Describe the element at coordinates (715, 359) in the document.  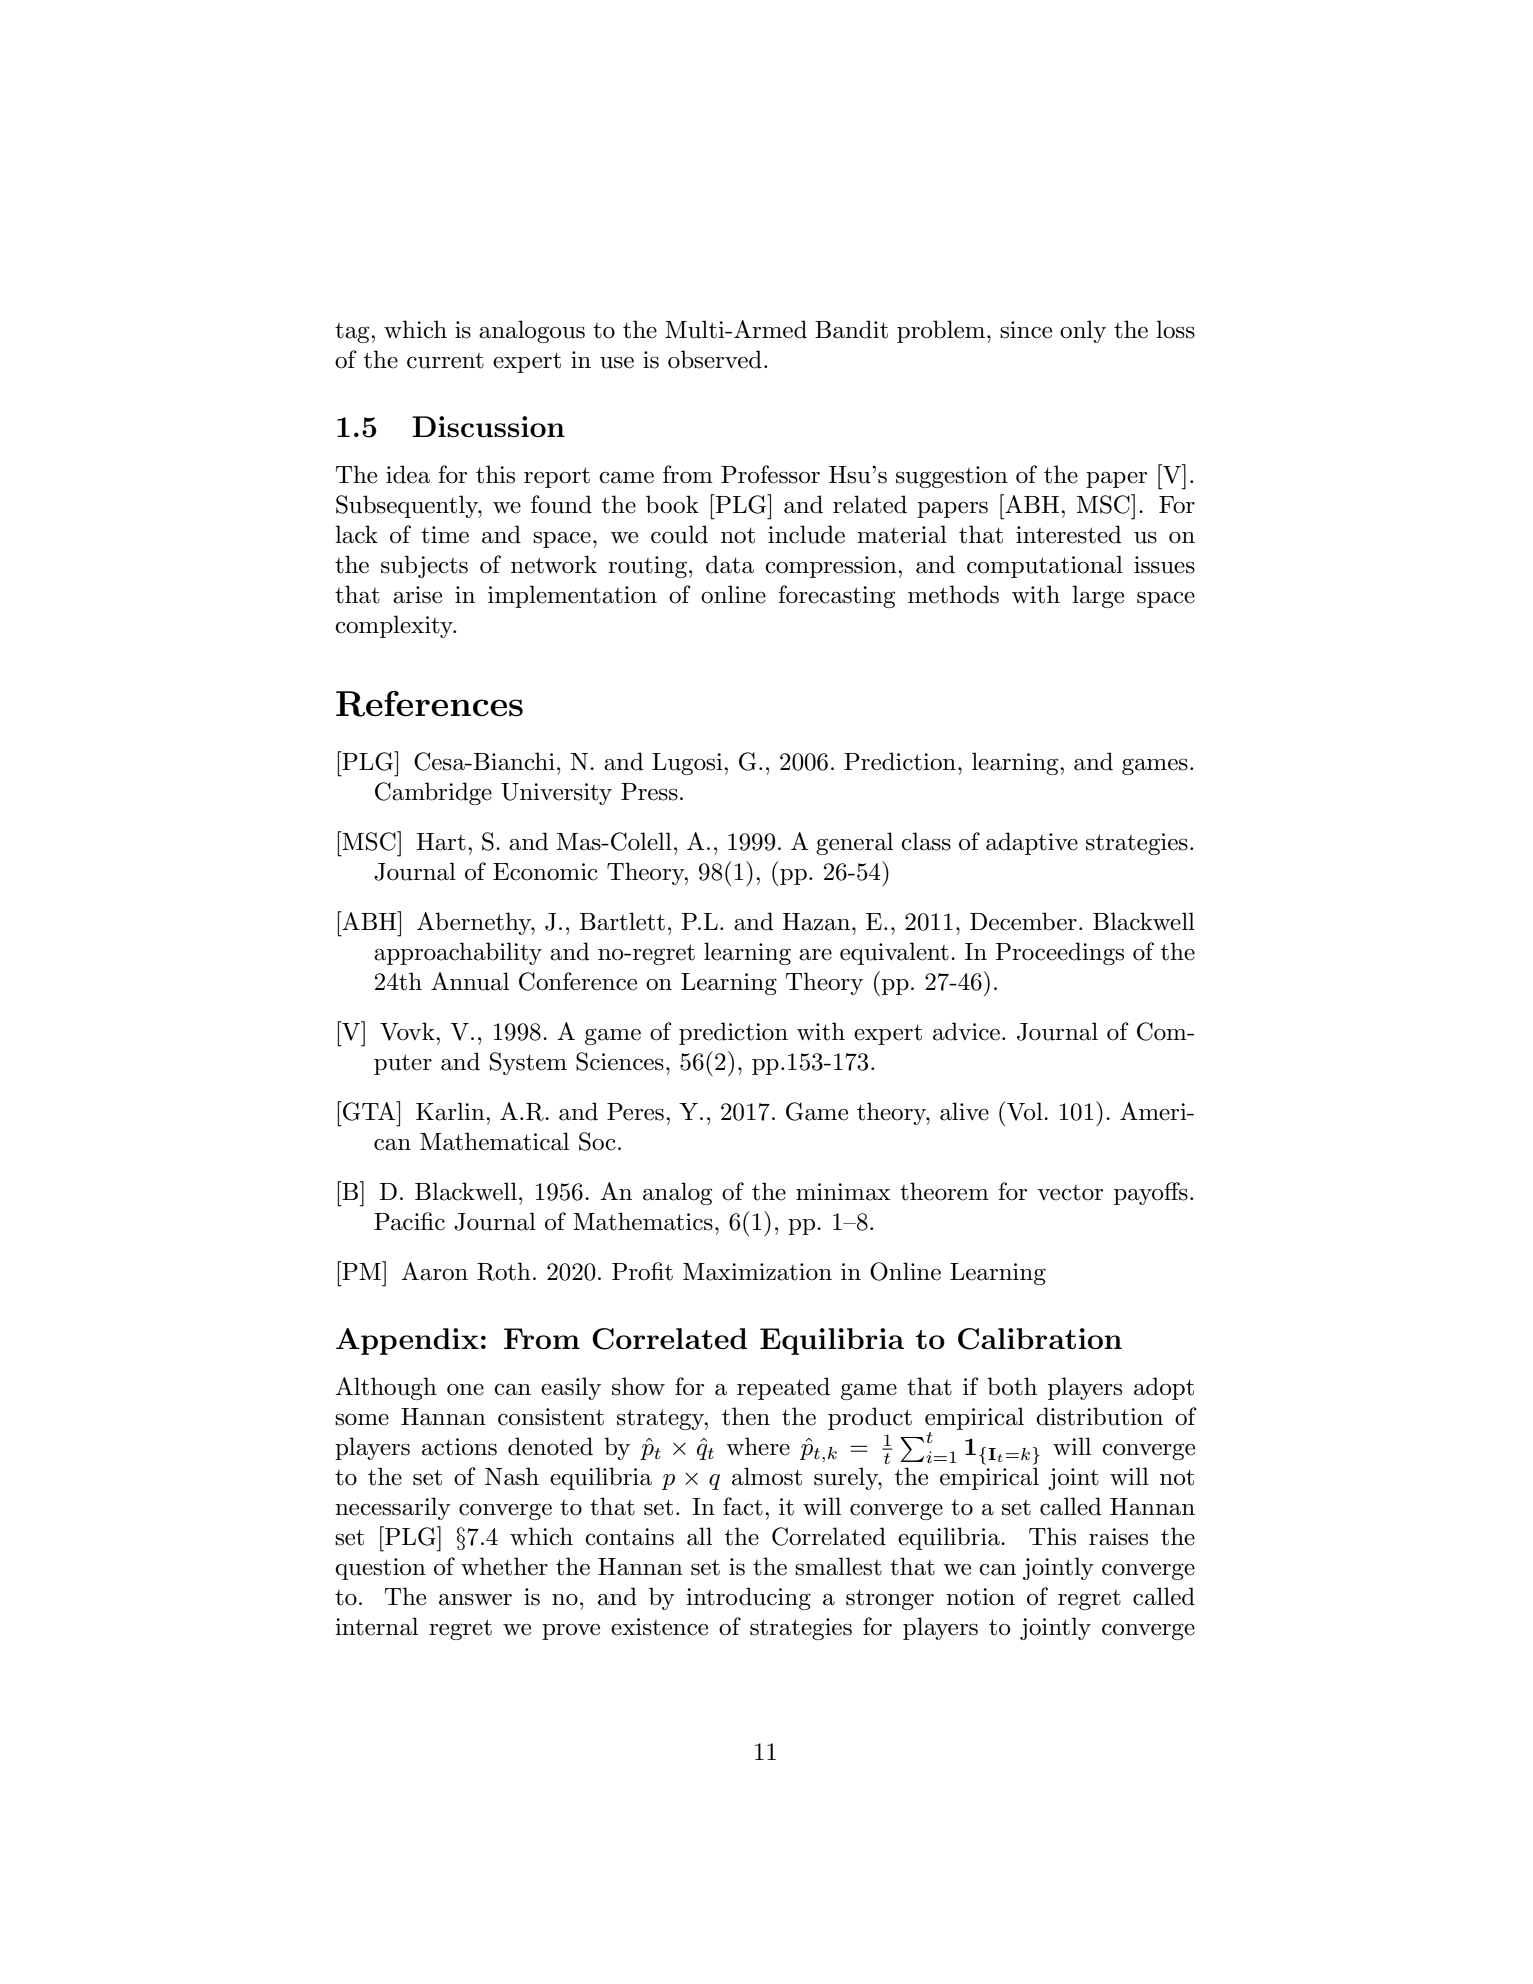
I see `observed` at that location.
